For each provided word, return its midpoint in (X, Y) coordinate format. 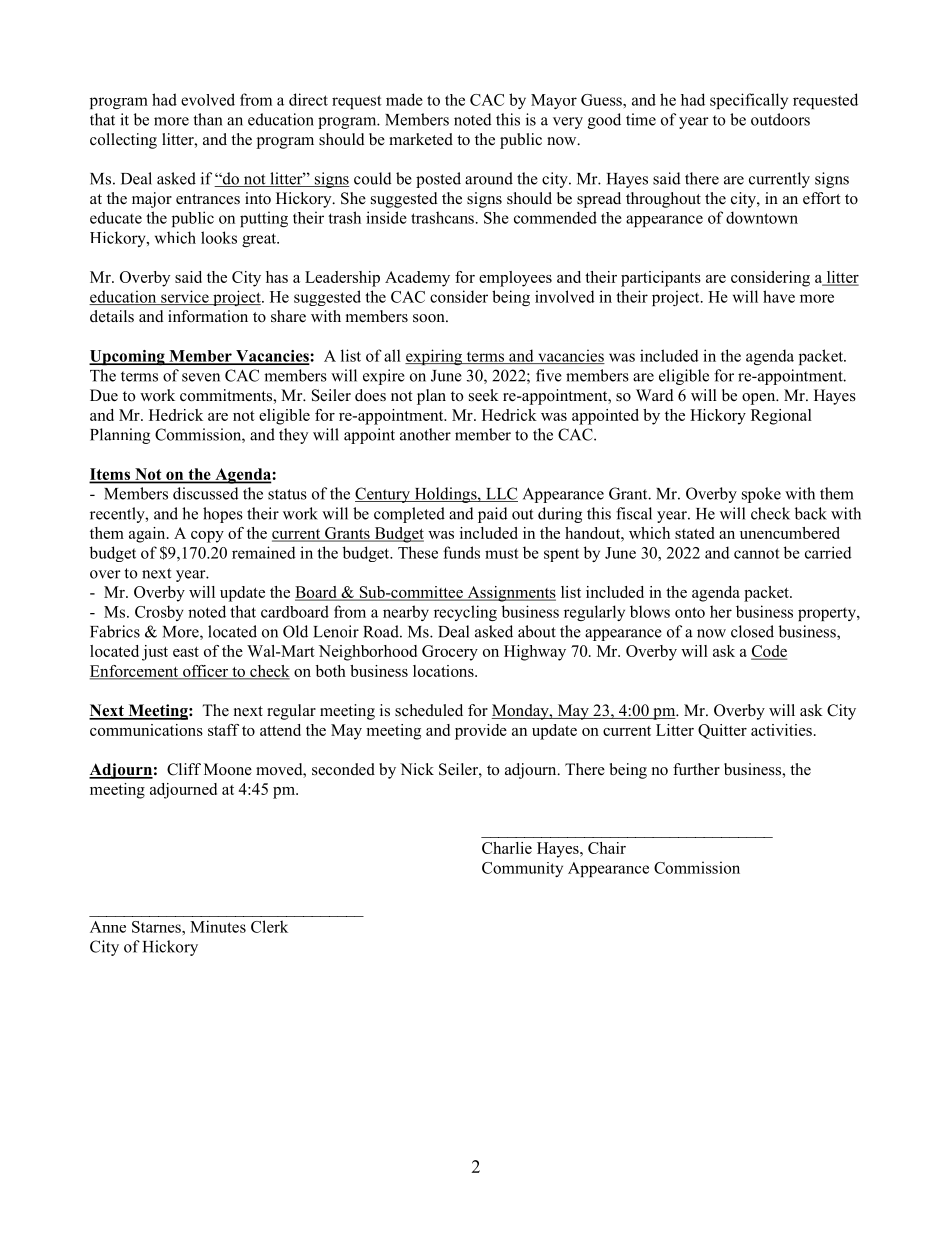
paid (493, 515)
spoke (761, 495)
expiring (435, 357)
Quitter (722, 731)
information (208, 316)
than (208, 119)
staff (223, 730)
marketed (421, 139)
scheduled (429, 710)
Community (522, 869)
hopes (223, 515)
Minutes (218, 926)
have (779, 296)
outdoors (780, 119)
